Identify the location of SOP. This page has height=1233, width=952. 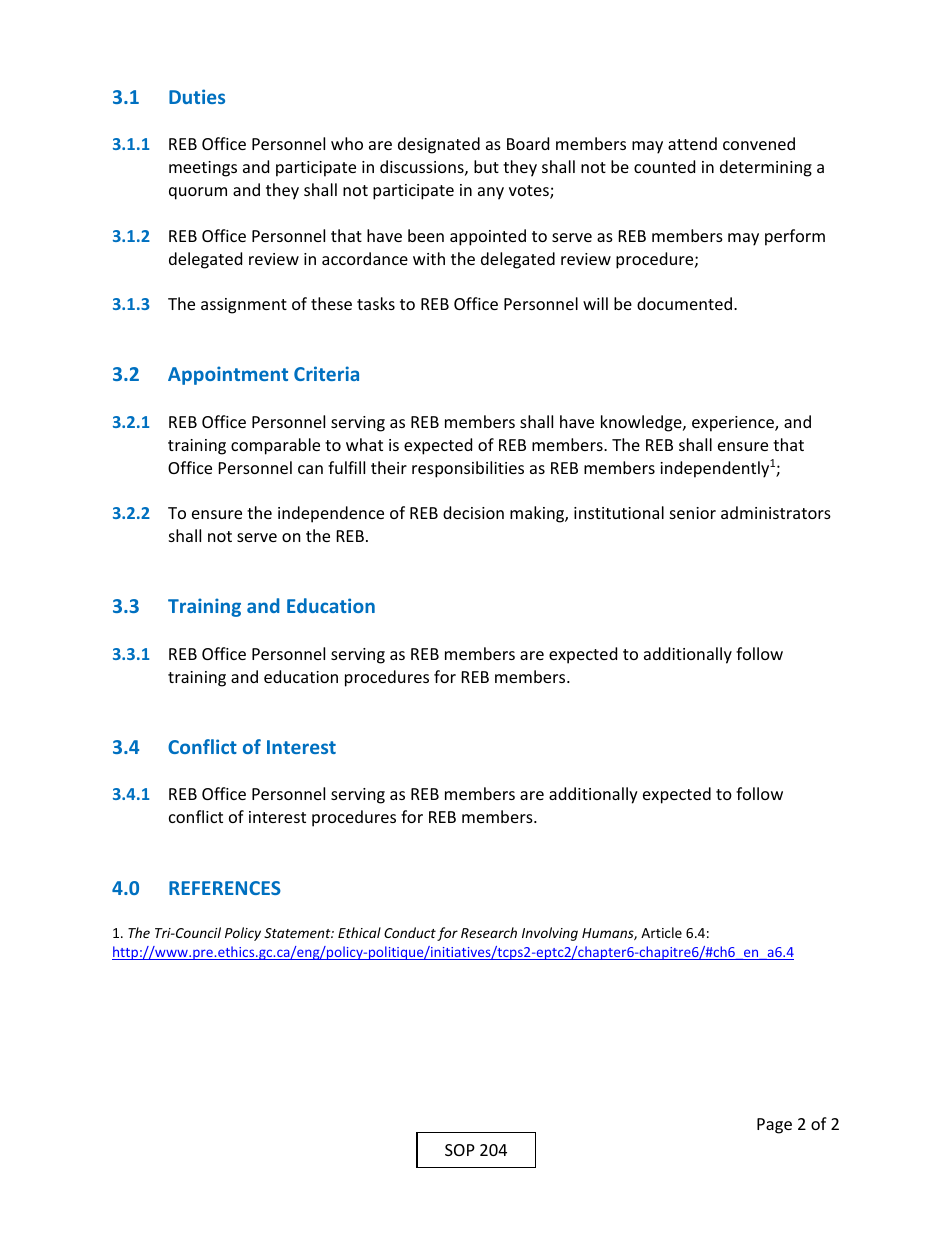
(460, 1150).
